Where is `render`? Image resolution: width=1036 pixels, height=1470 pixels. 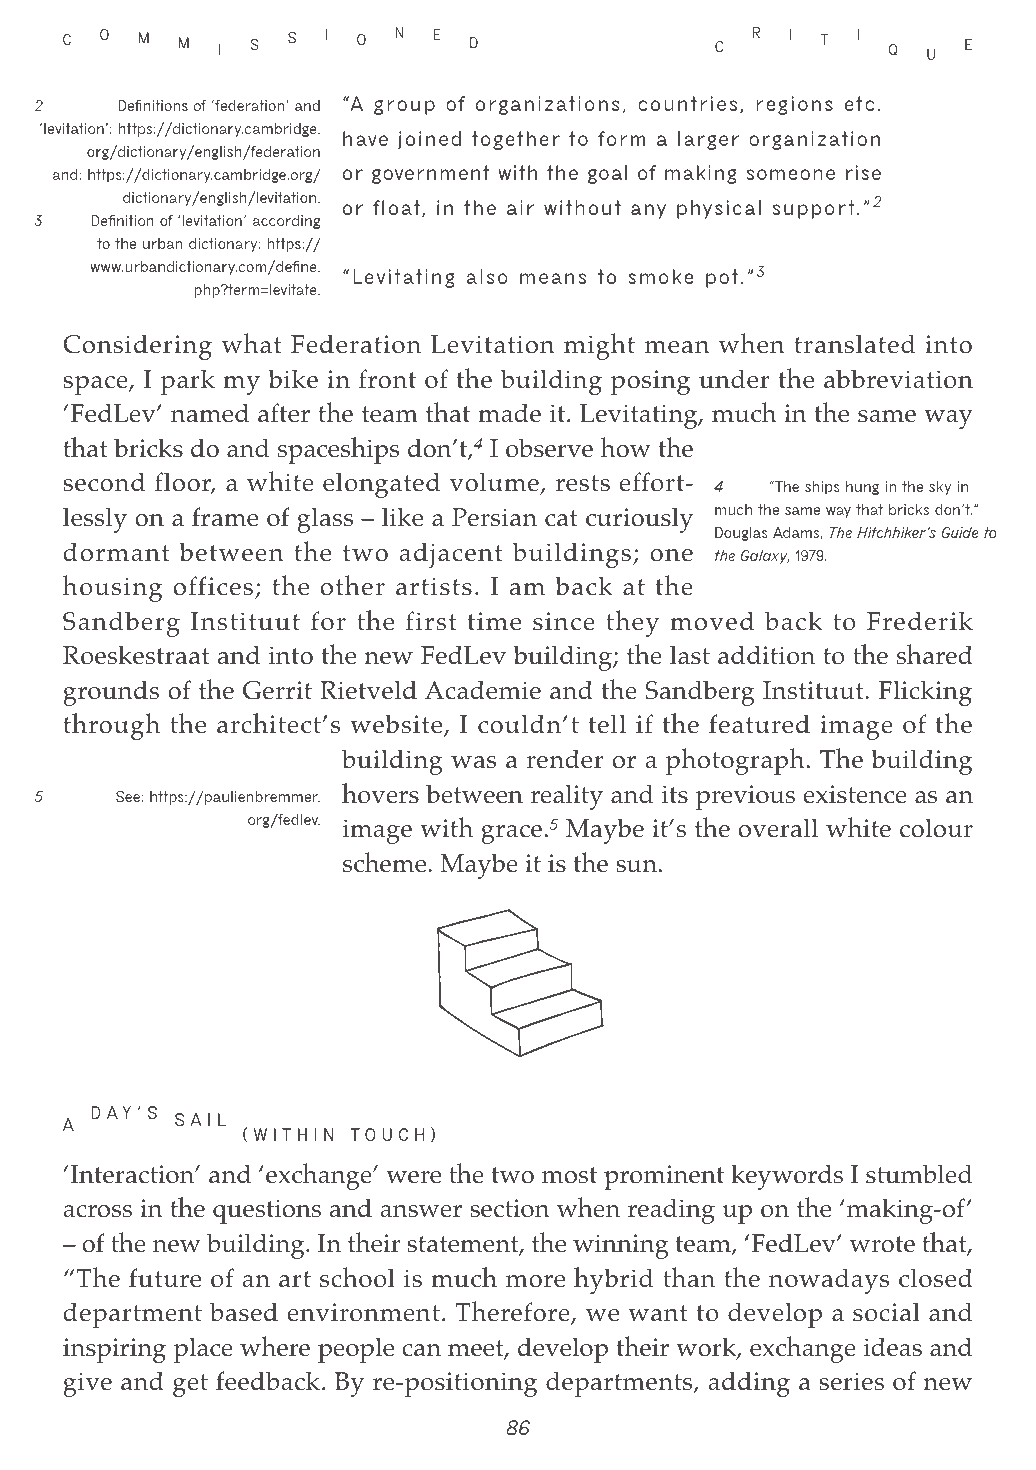
render is located at coordinates (564, 759).
